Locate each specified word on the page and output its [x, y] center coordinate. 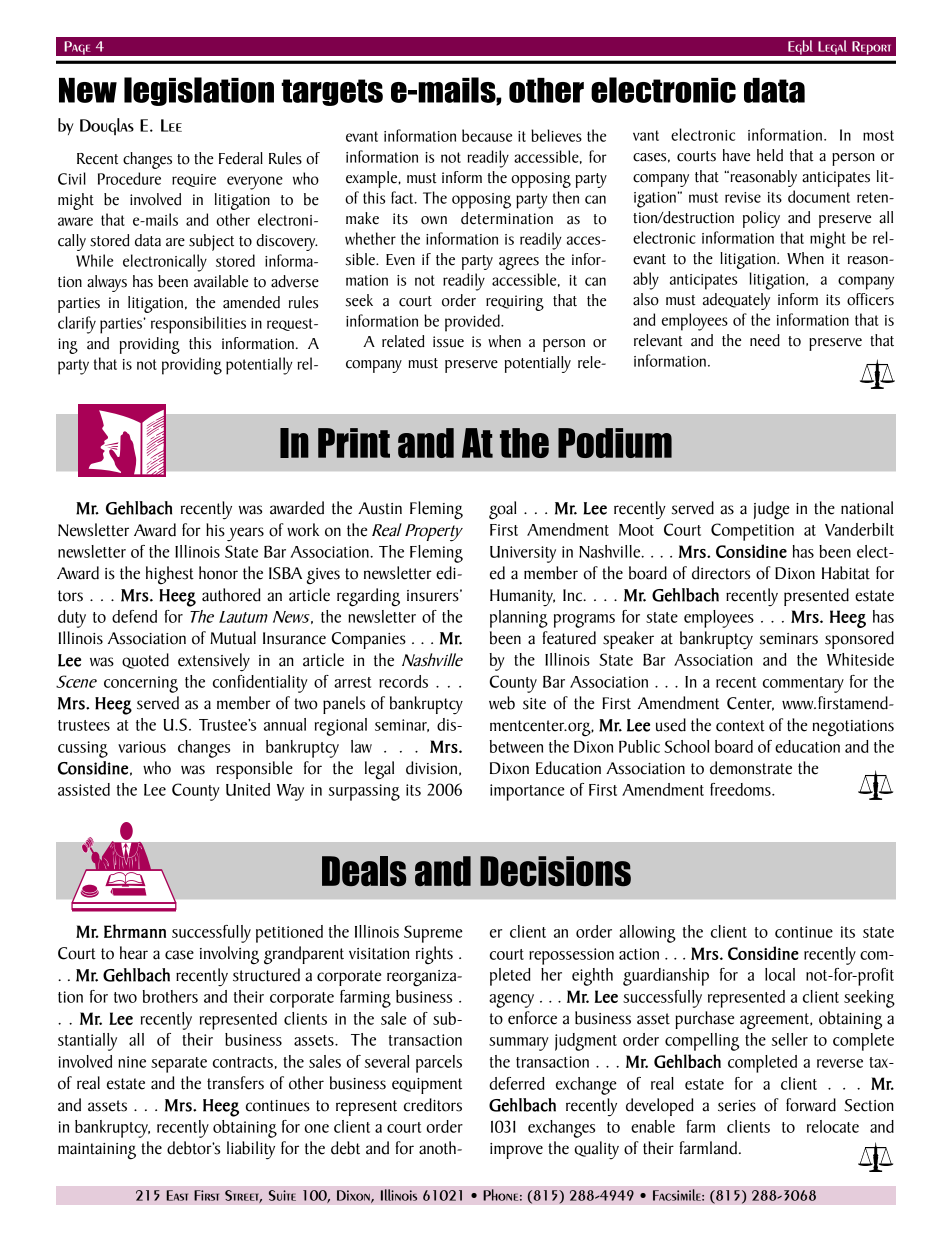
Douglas [107, 126]
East [177, 1195]
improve [516, 1151]
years [245, 534]
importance [527, 792]
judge [771, 510]
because [487, 135]
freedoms [741, 789]
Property [434, 533]
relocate [833, 1126]
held [770, 155]
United [248, 789]
